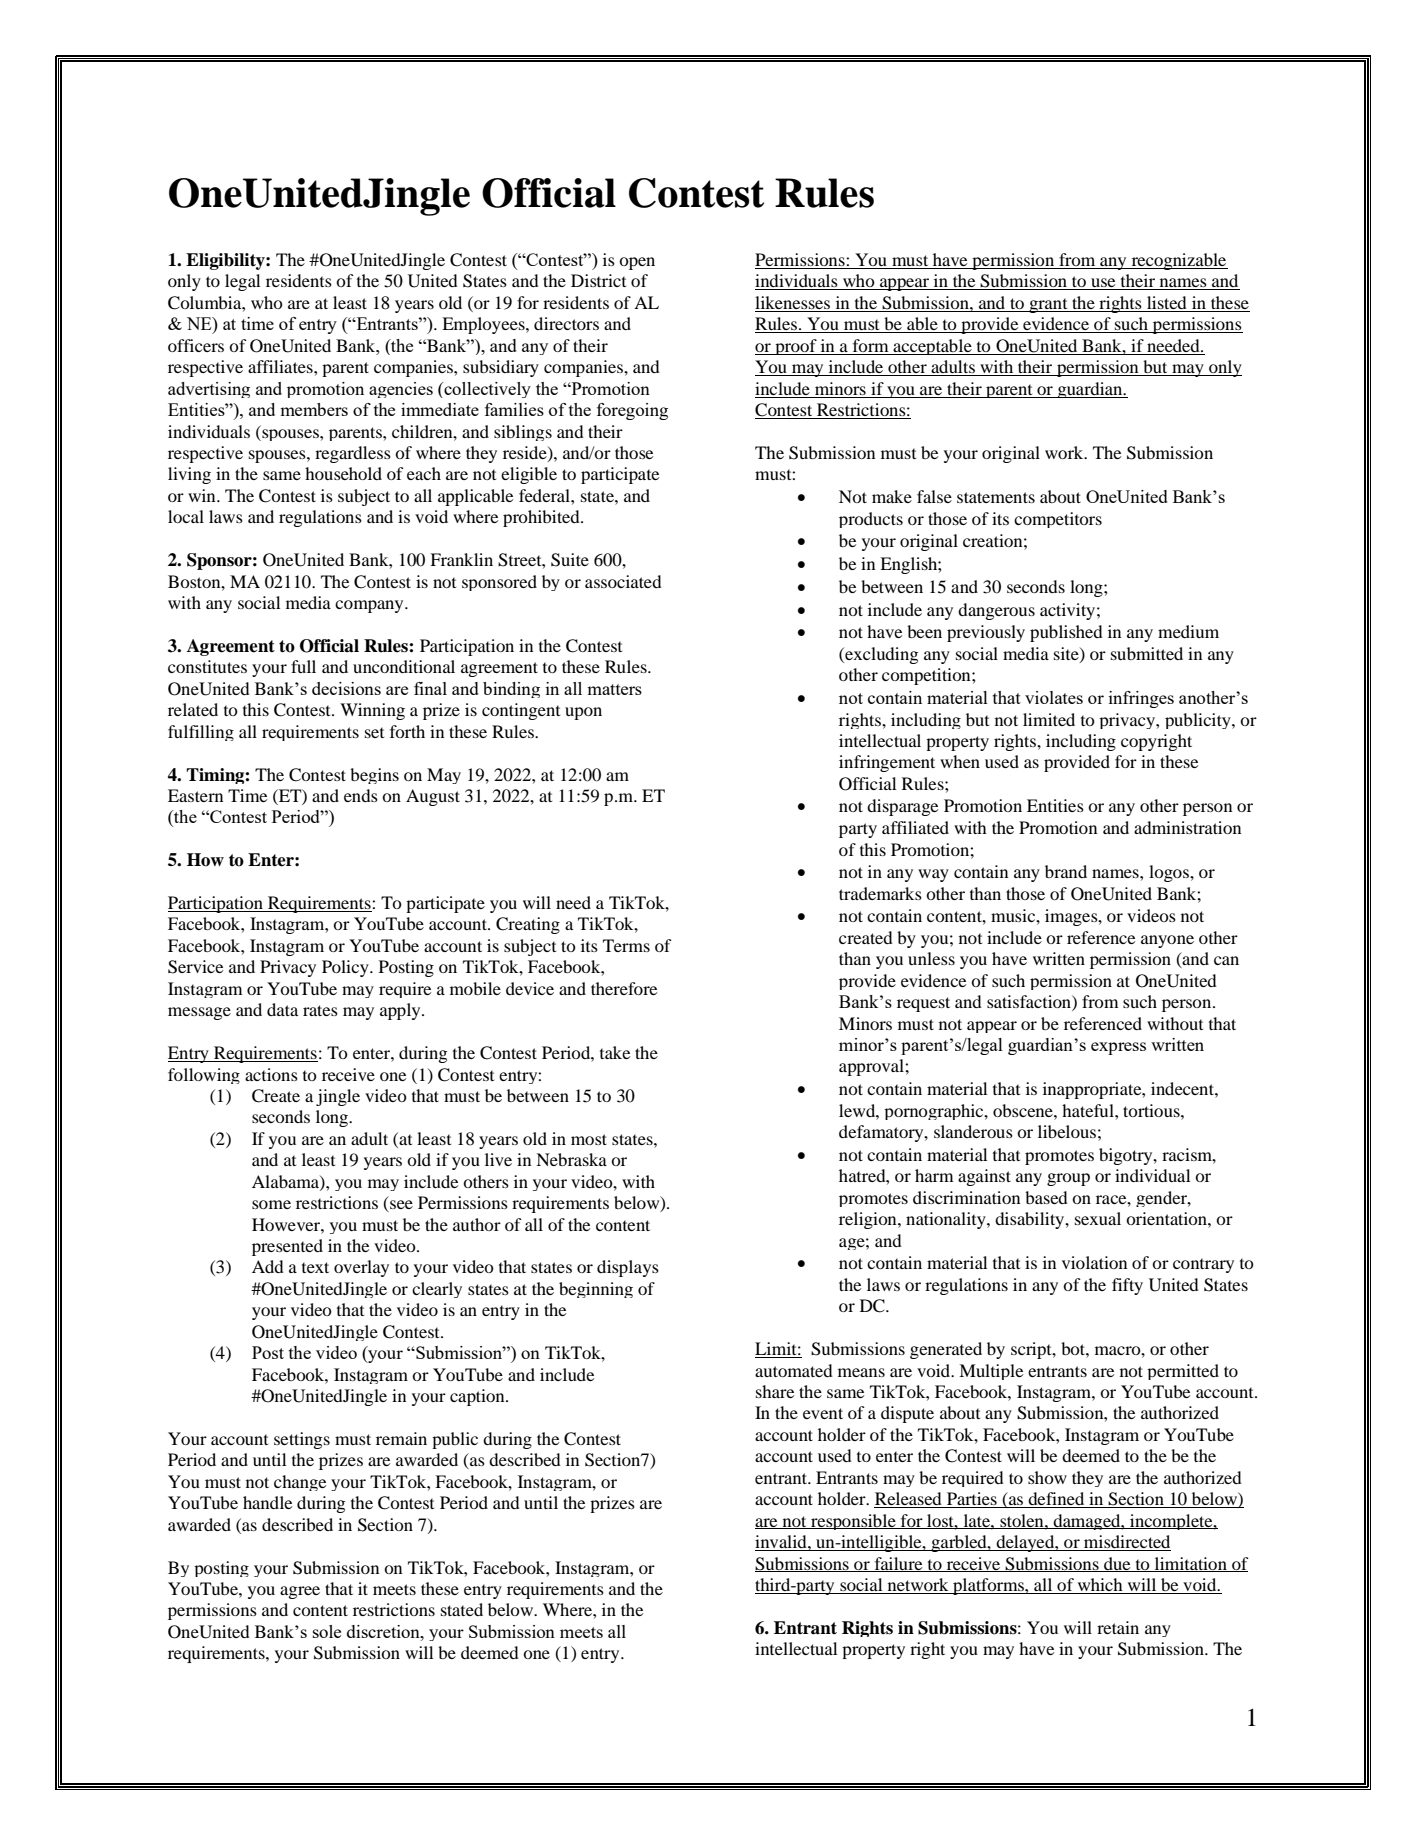 This screenshot has width=1426, height=1845. Describe the element at coordinates (372, 711) in the screenshot. I see `Winning` at that location.
